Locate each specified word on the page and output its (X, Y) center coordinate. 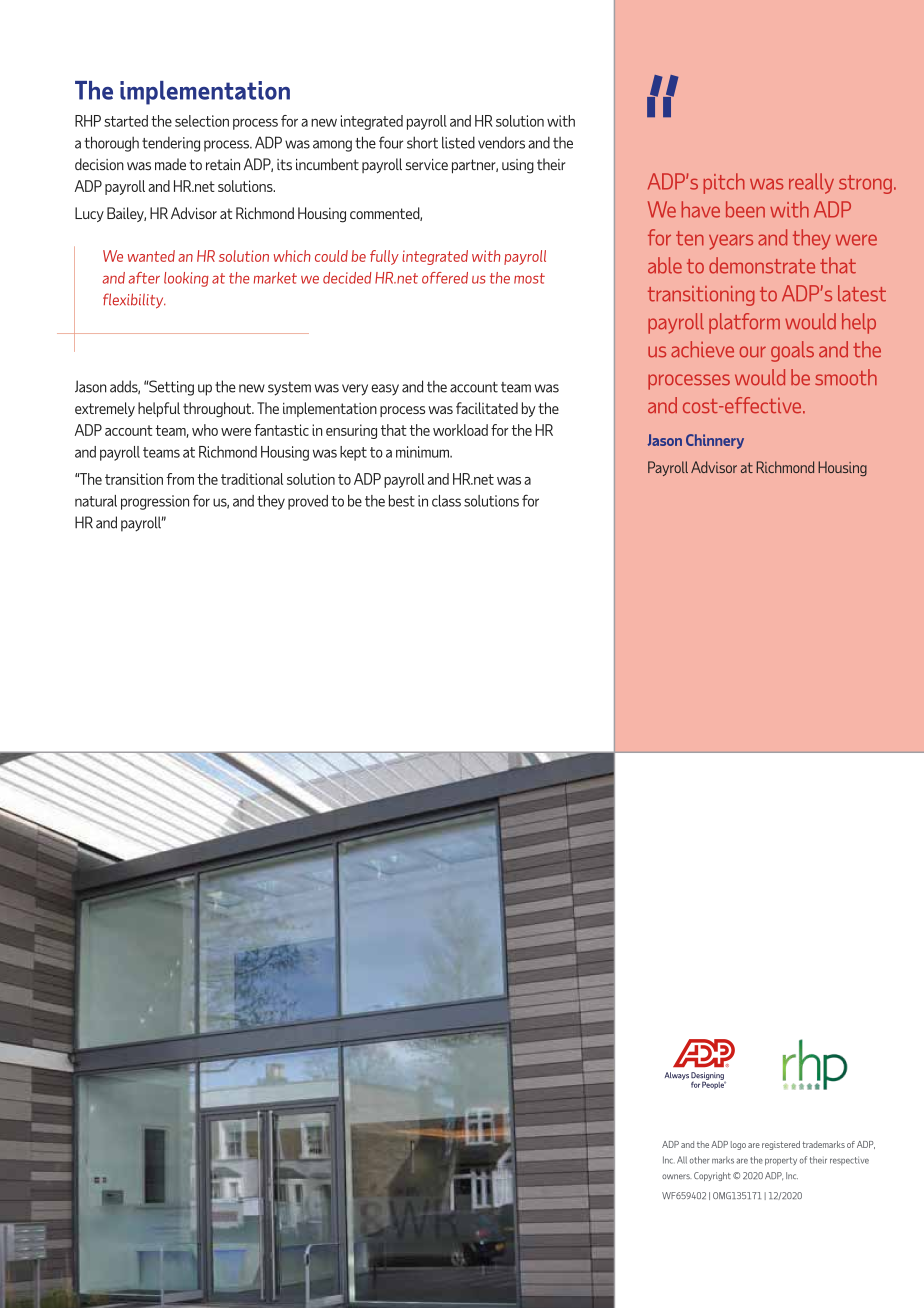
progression (155, 502)
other (699, 1160)
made (170, 164)
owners (676, 1176)
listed (458, 142)
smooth (846, 377)
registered (781, 1145)
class (446, 501)
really (811, 183)
